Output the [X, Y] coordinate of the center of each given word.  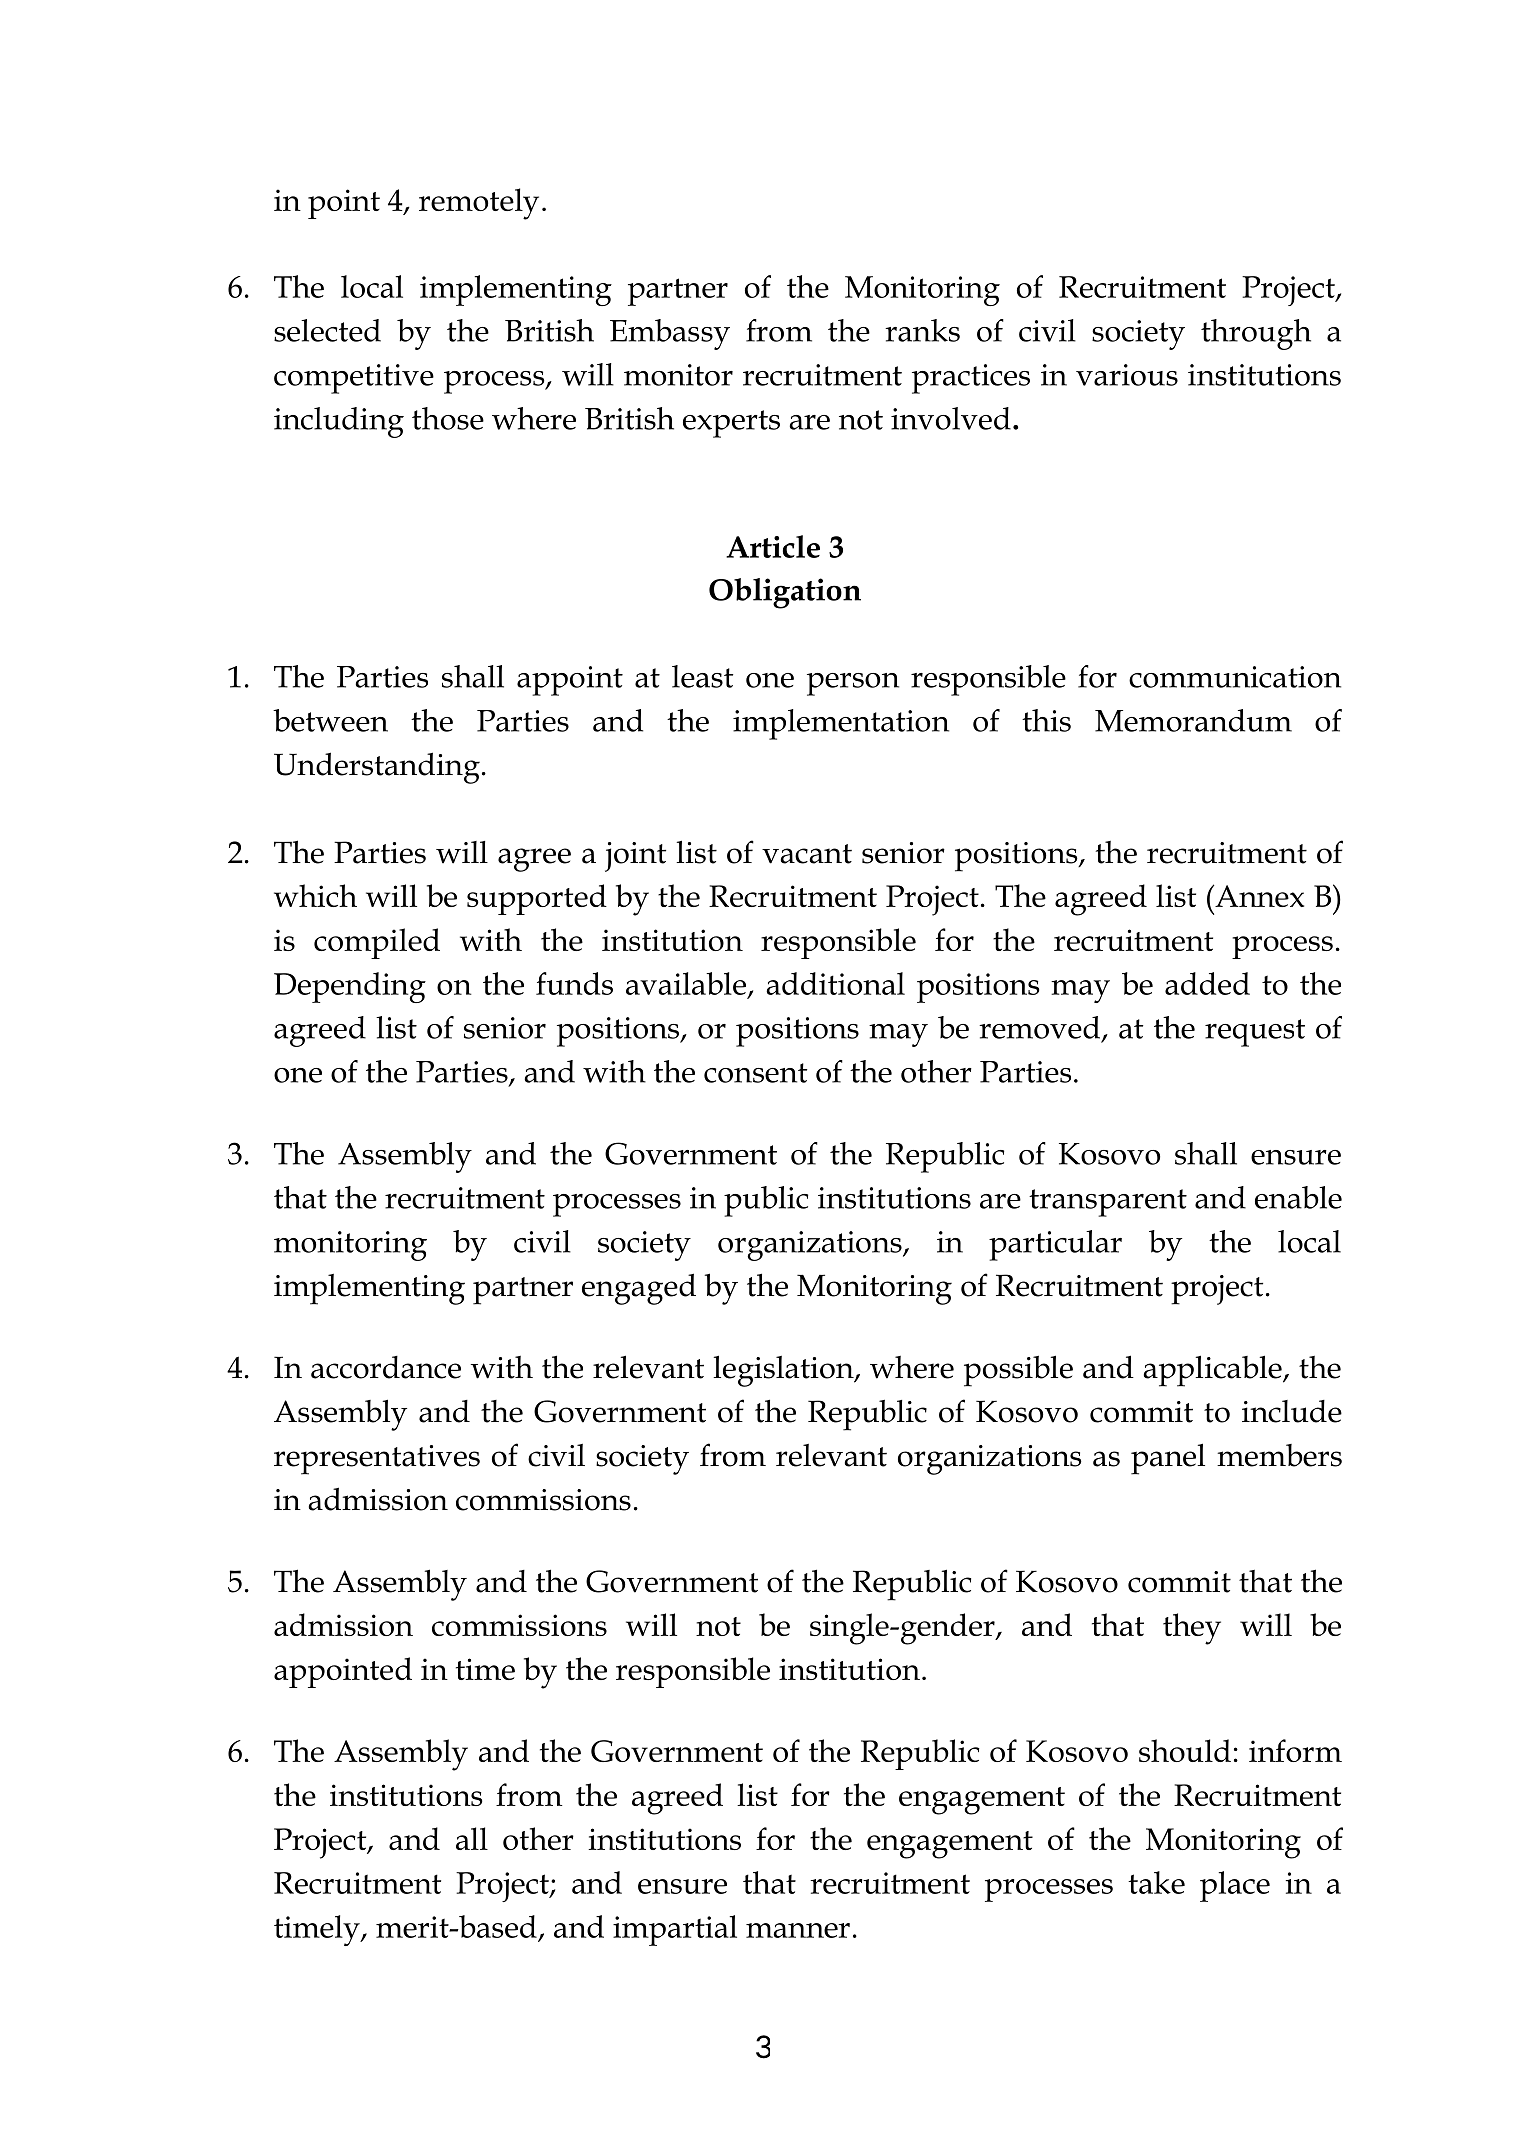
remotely [479, 204]
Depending [350, 987]
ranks [922, 330]
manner [798, 1930]
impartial [675, 1930]
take [1156, 1882]
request [1255, 1033]
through [1256, 334]
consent [755, 1073]
